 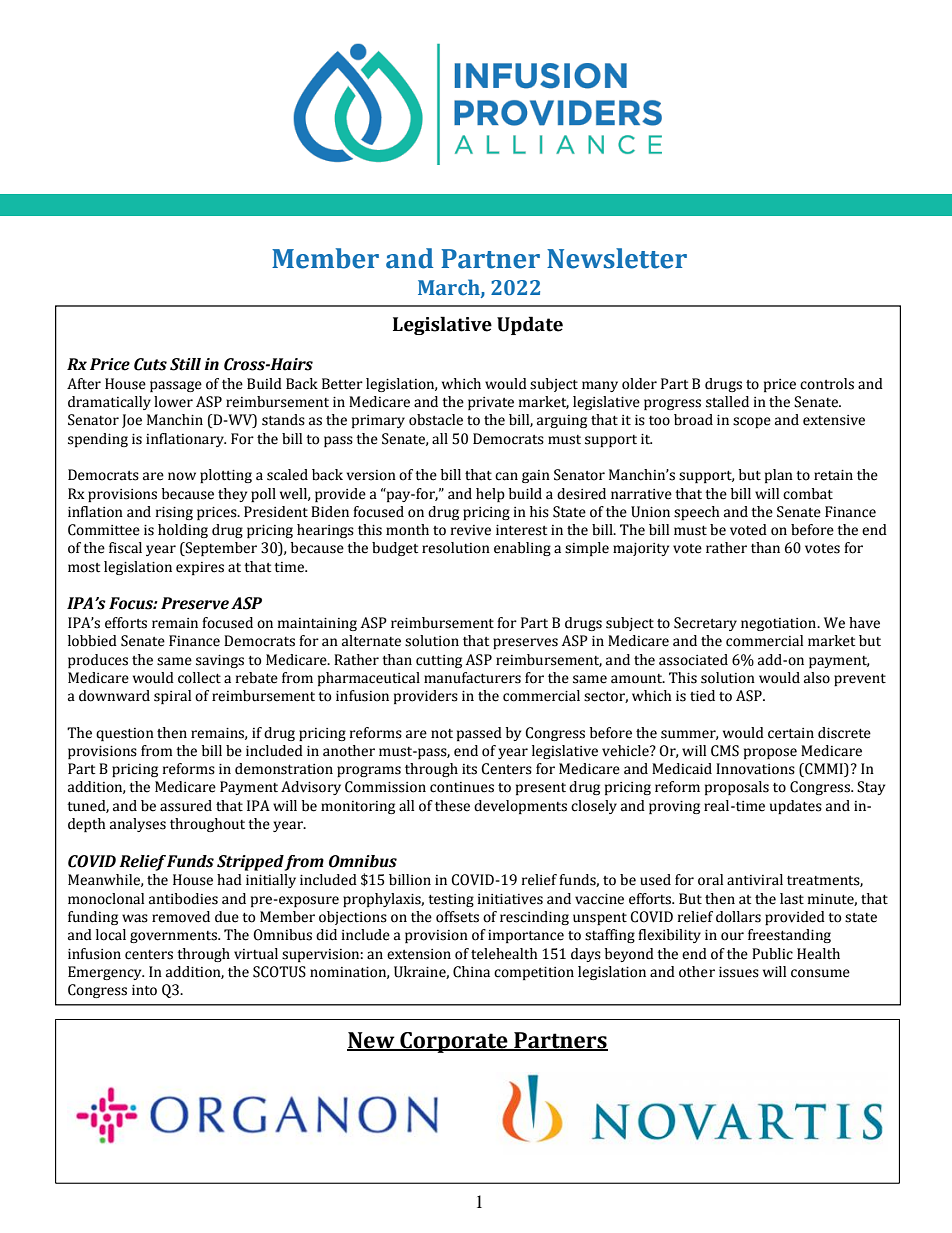 What do you see at coordinates (172, 697) in the screenshot?
I see `spiral` at bounding box center [172, 697].
